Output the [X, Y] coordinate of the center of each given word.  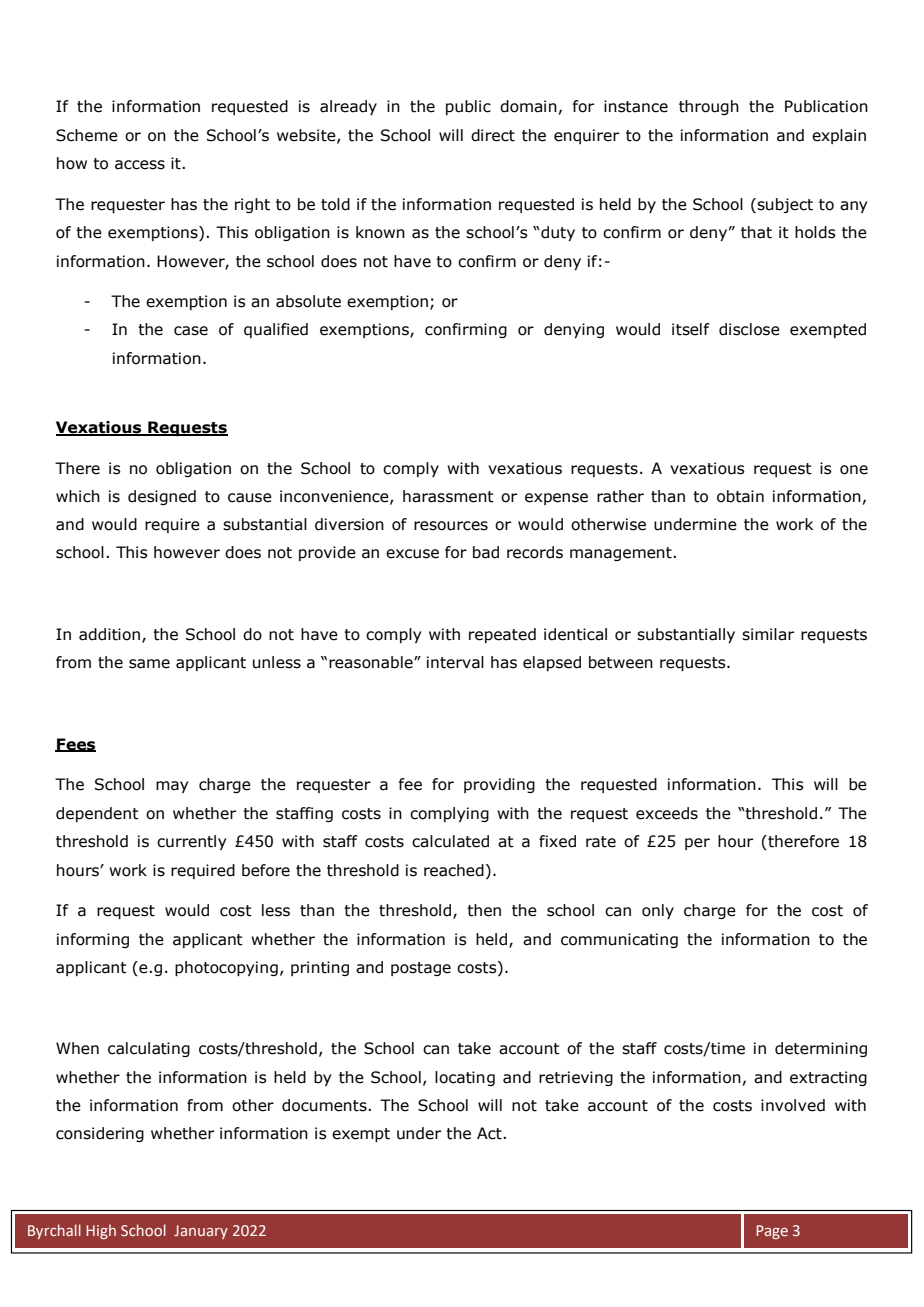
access [140, 165]
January [201, 1232]
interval [455, 662]
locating [465, 1078]
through [709, 107]
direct [493, 135]
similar [768, 634]
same [149, 664]
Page [772, 1232]
